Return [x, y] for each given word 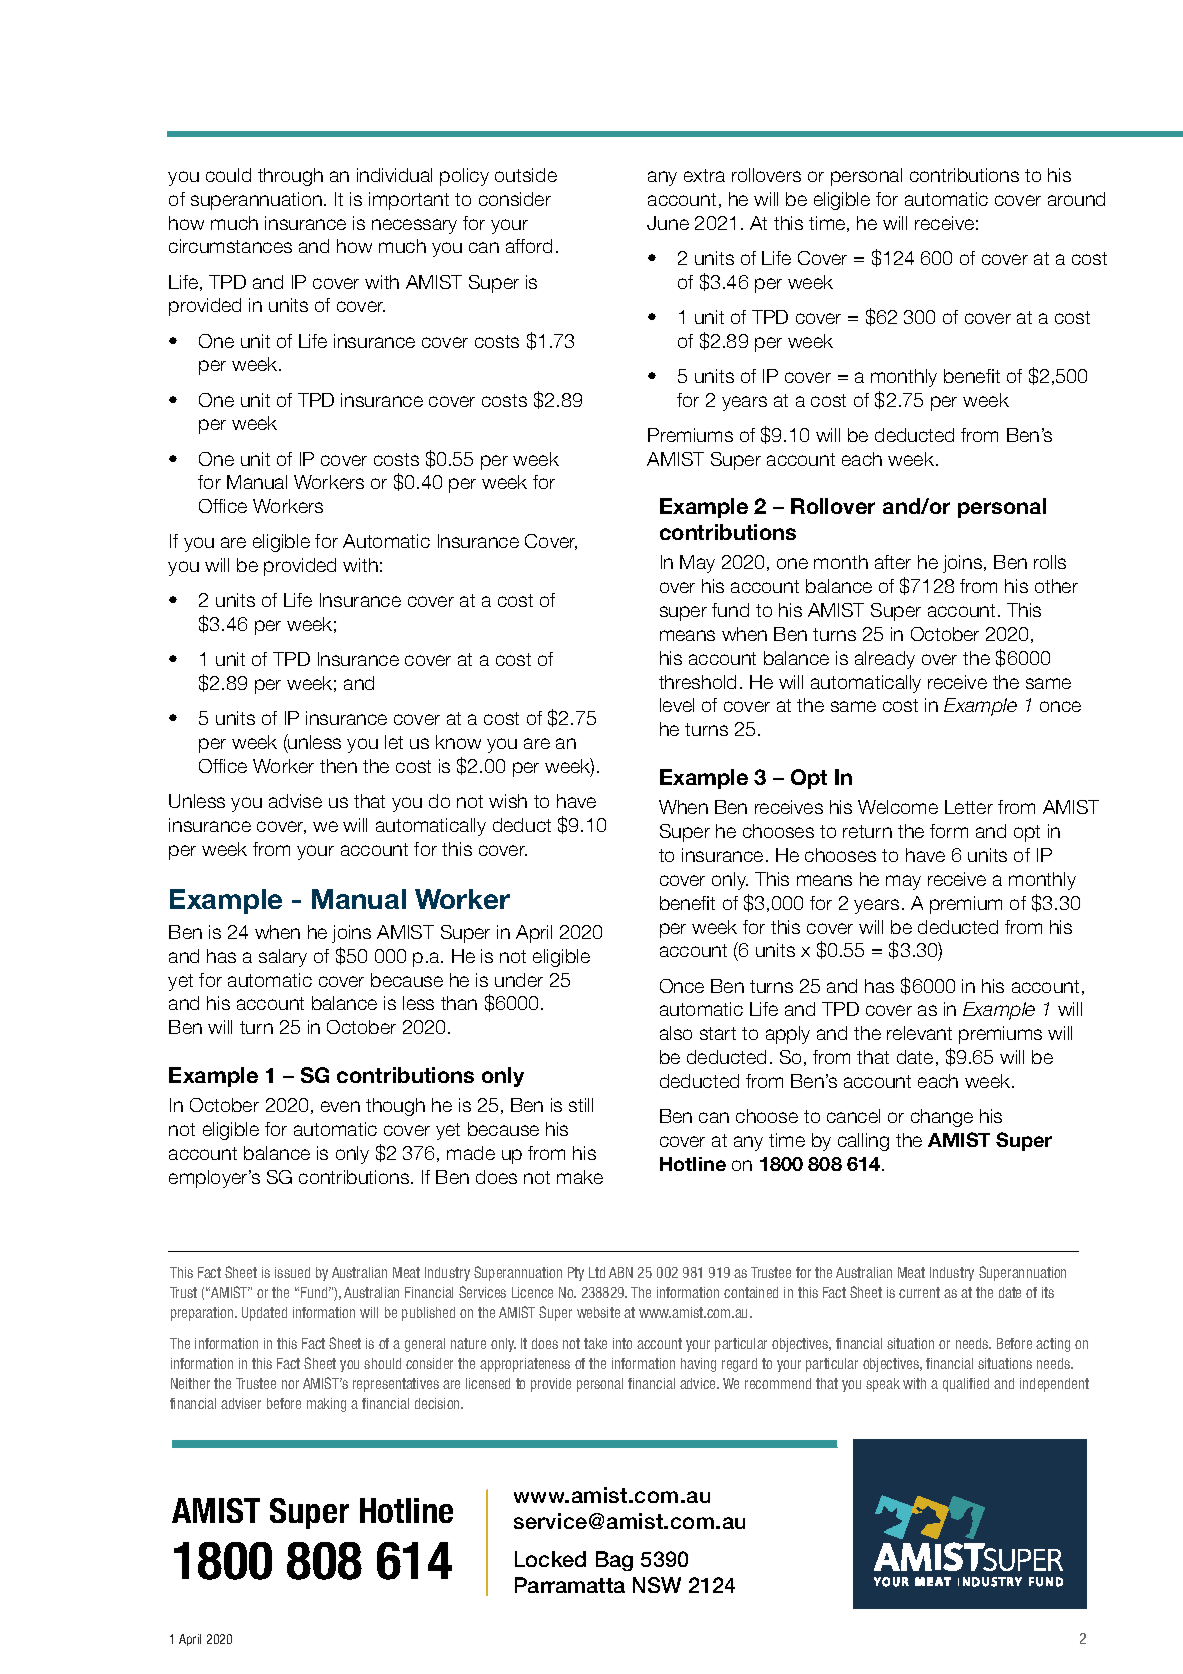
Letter [969, 807]
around [1076, 199]
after [893, 562]
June [668, 223]
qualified [966, 1385]
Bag [614, 1561]
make [580, 1177]
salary [283, 958]
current [919, 1292]
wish [508, 801]
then [338, 766]
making [326, 1405]
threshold [697, 682]
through [290, 177]
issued [292, 1272]
